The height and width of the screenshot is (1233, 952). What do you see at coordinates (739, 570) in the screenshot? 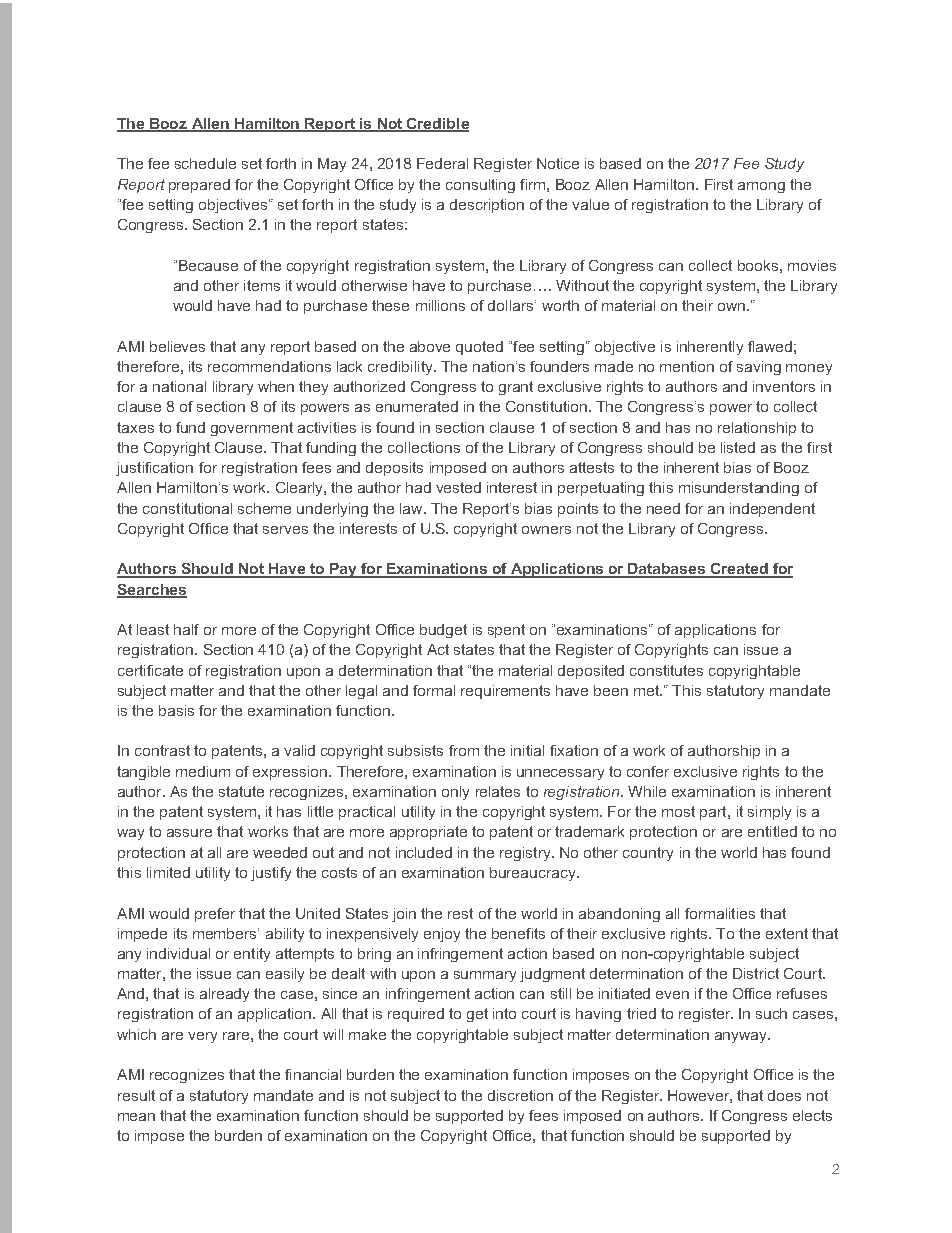
I see `Created` at bounding box center [739, 570].
